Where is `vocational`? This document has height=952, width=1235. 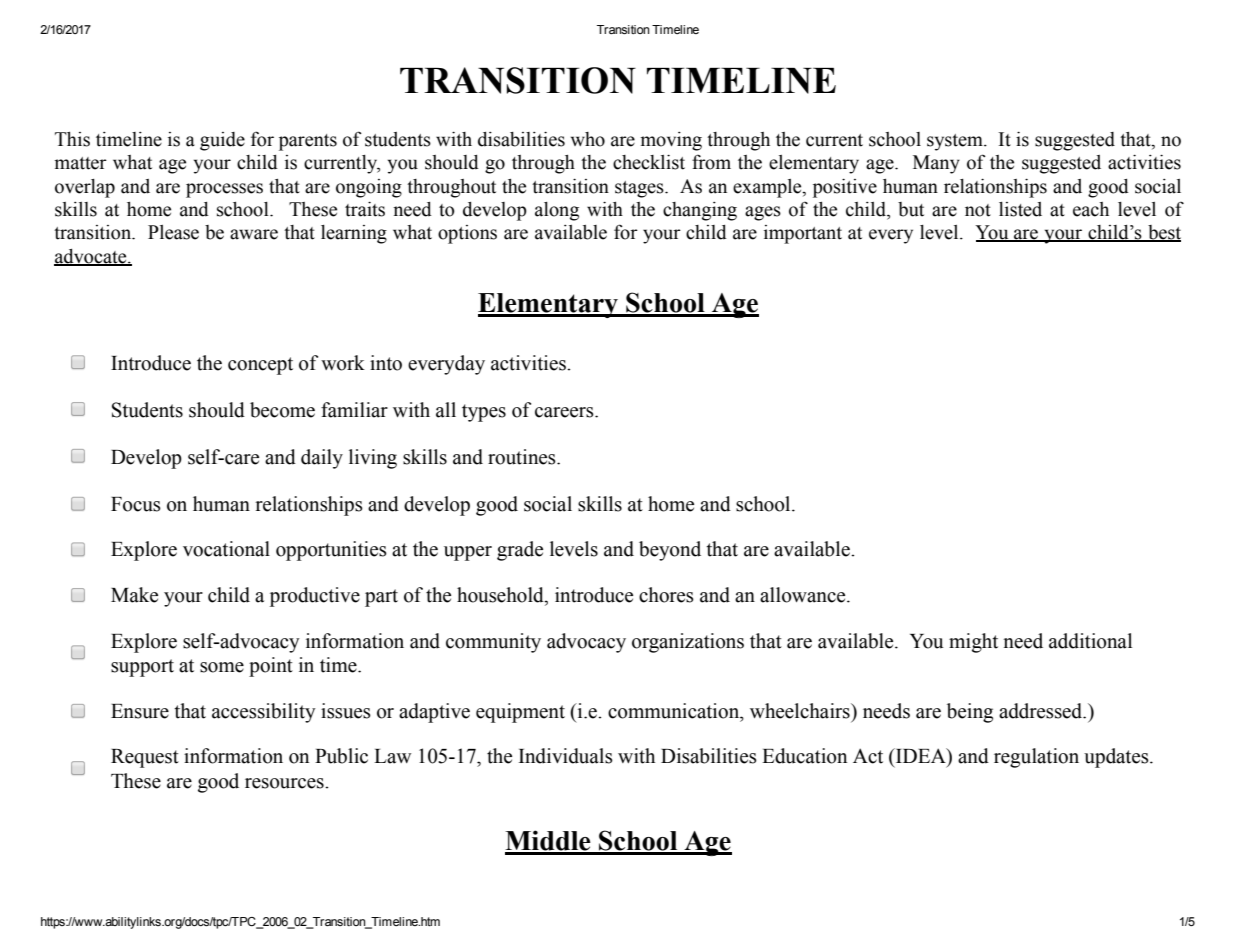
vocational is located at coordinates (226, 549).
